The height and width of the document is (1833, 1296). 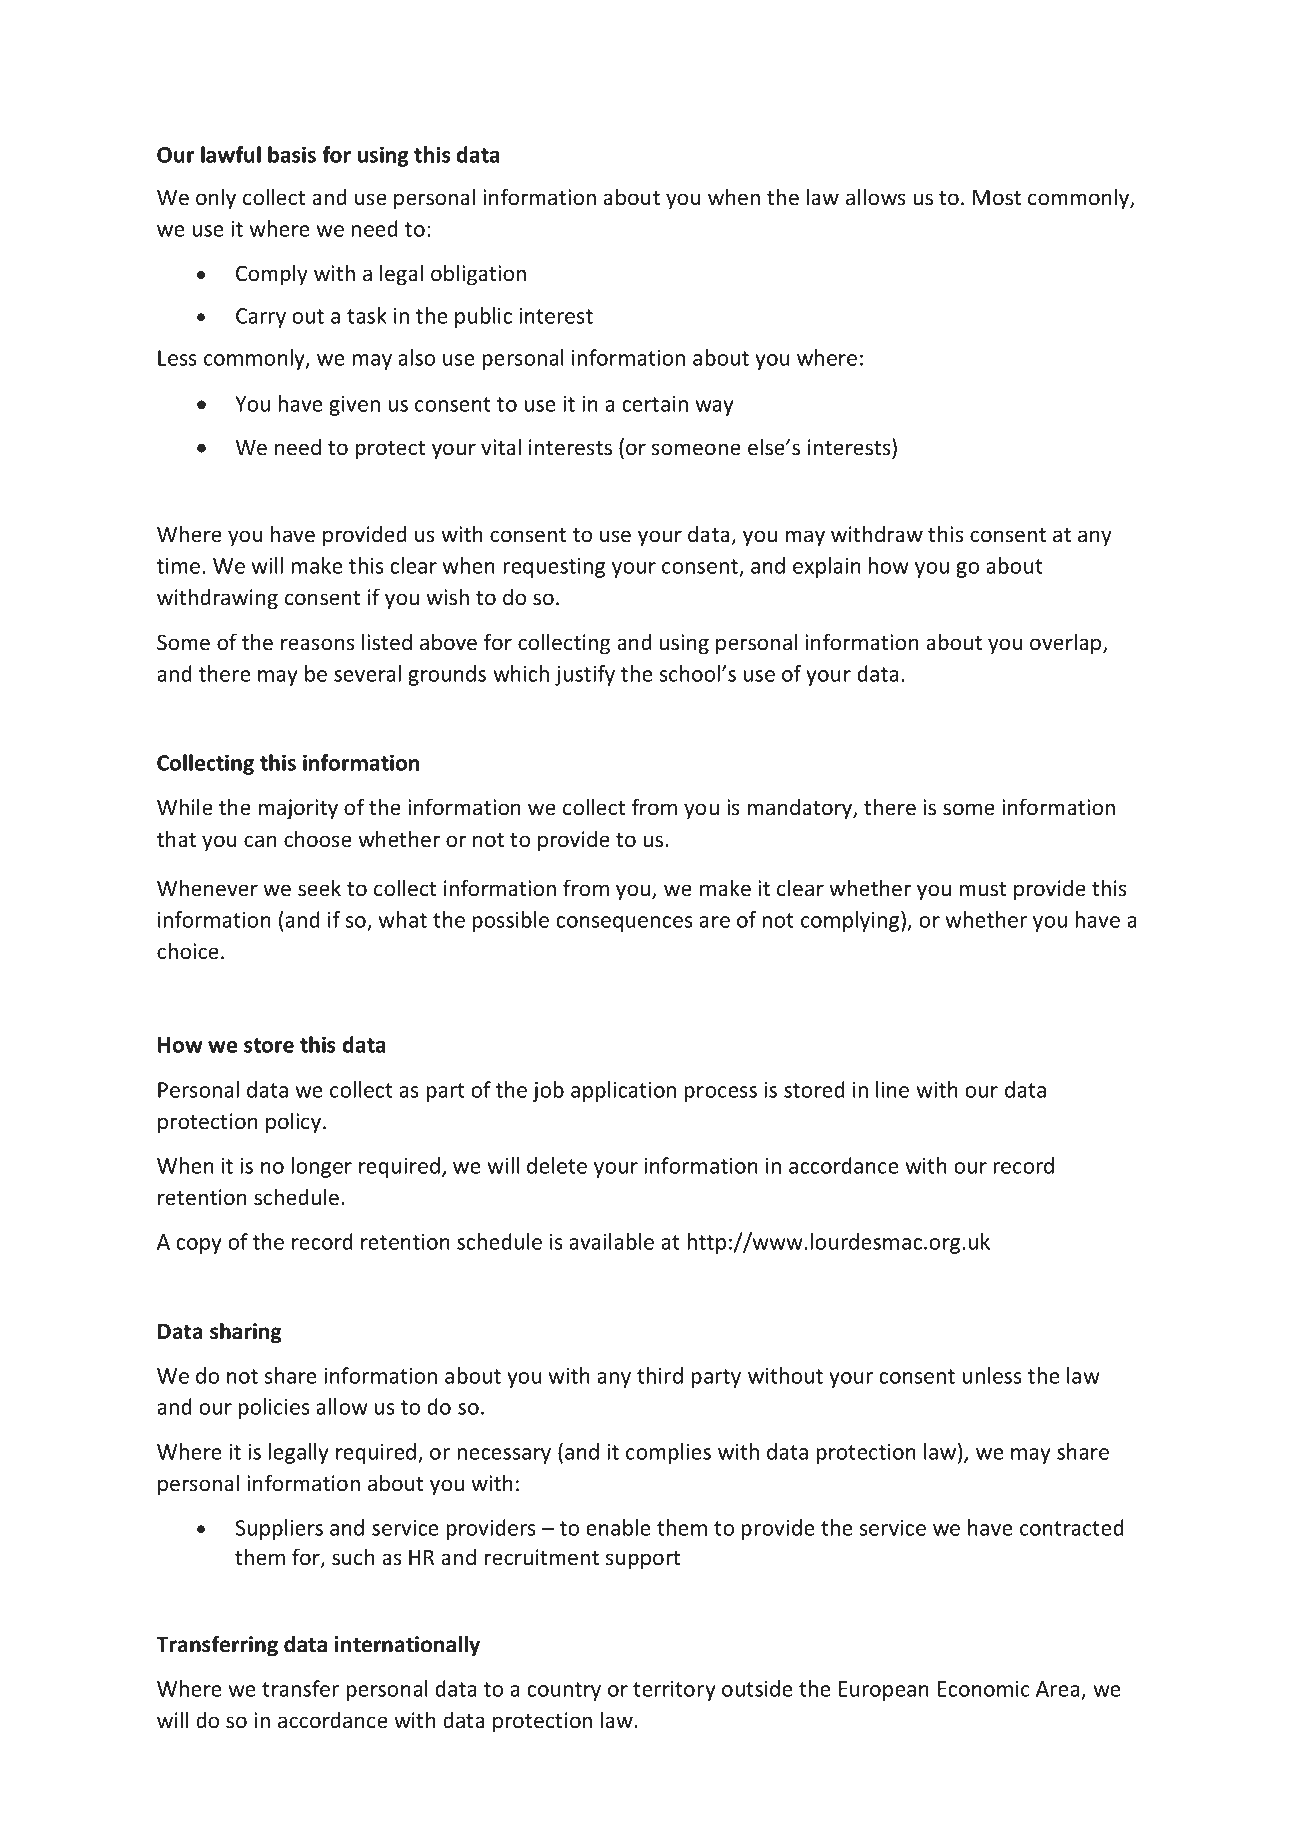 I want to click on must, so click(x=983, y=889).
